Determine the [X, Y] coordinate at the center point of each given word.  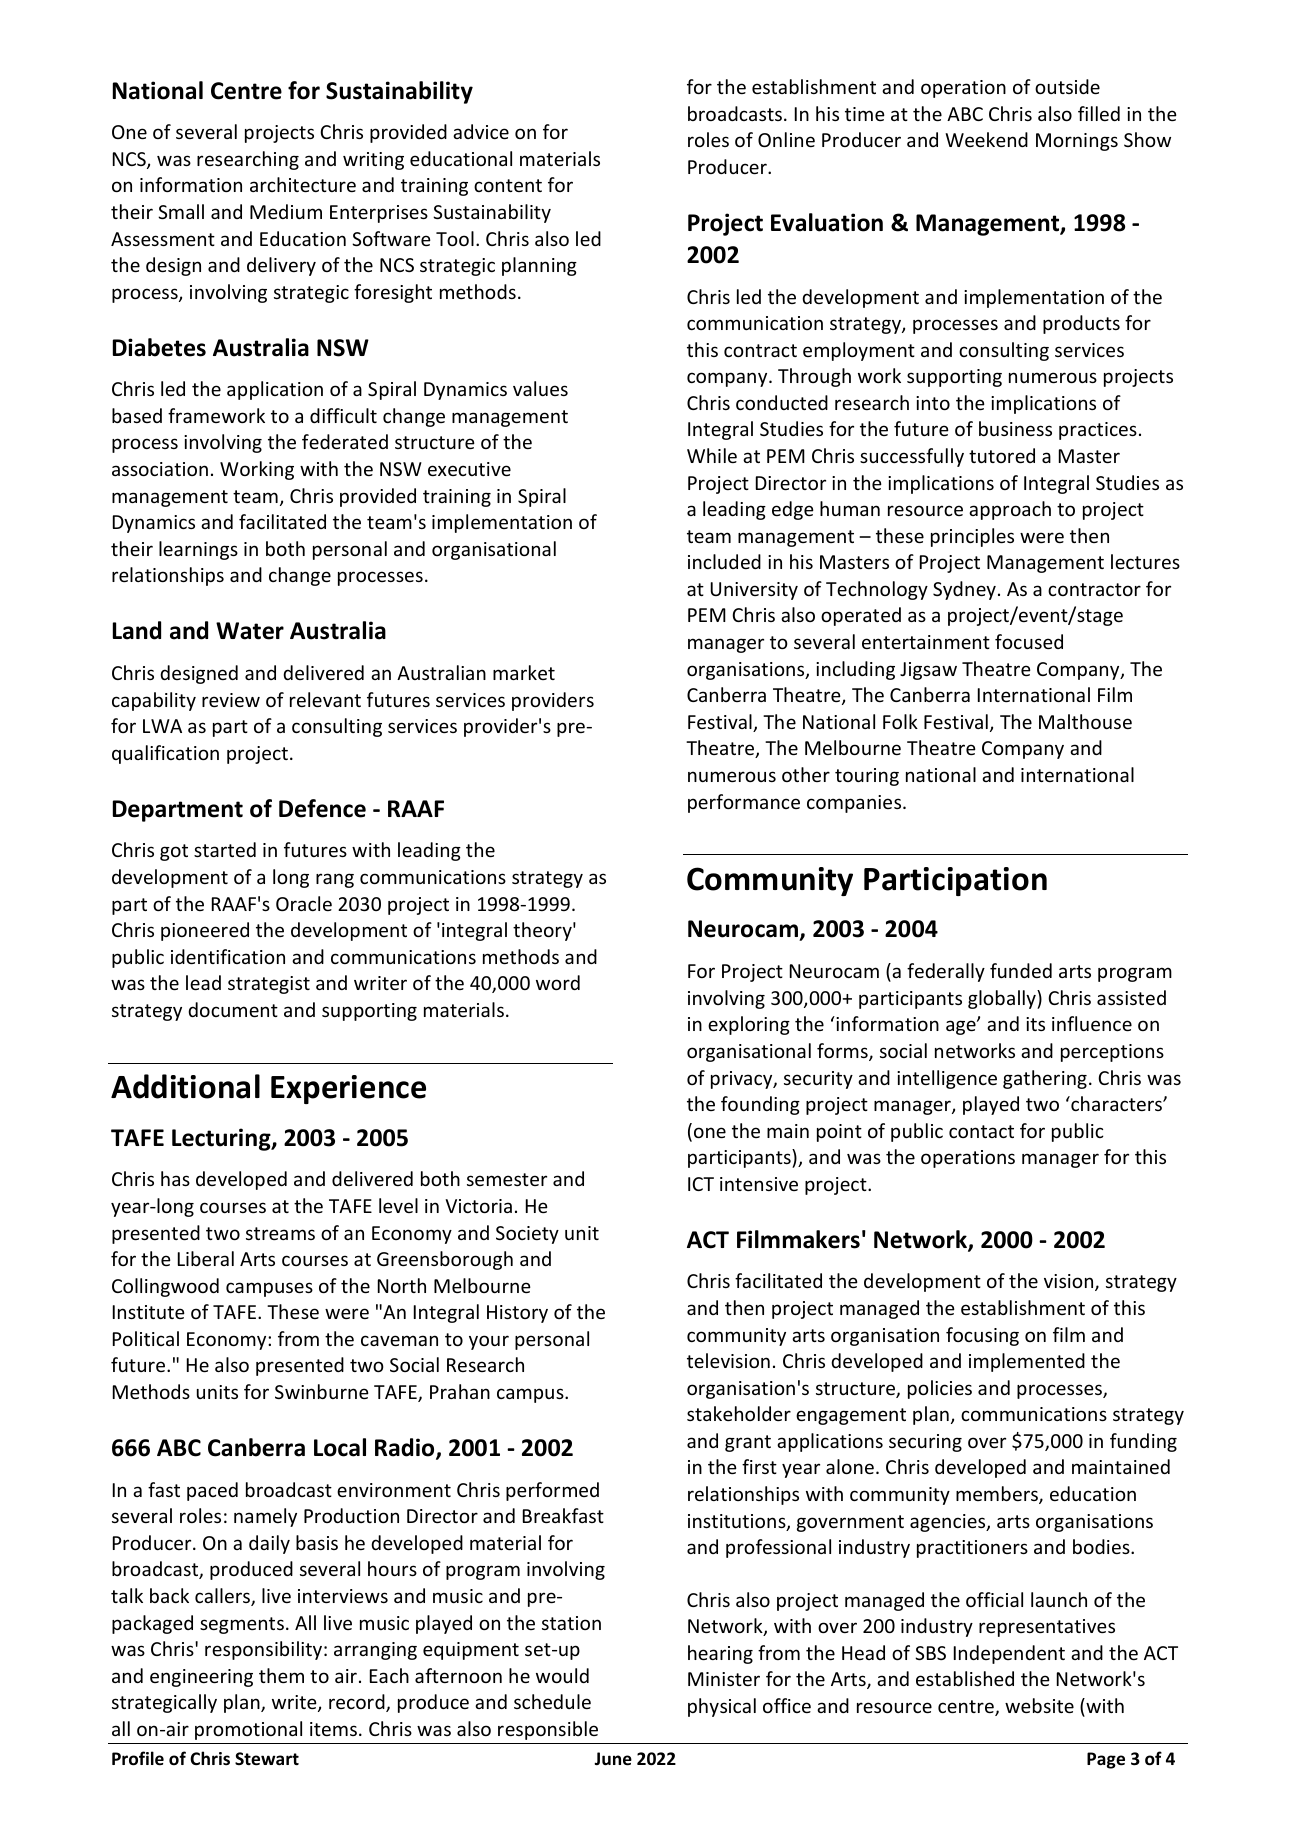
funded [1021, 970]
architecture [303, 184]
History [517, 1314]
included [724, 561]
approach [1010, 510]
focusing [982, 1336]
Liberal [206, 1258]
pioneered [205, 931]
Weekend [986, 139]
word [558, 982]
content [508, 185]
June [613, 1759]
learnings [198, 550]
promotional [248, 1730]
